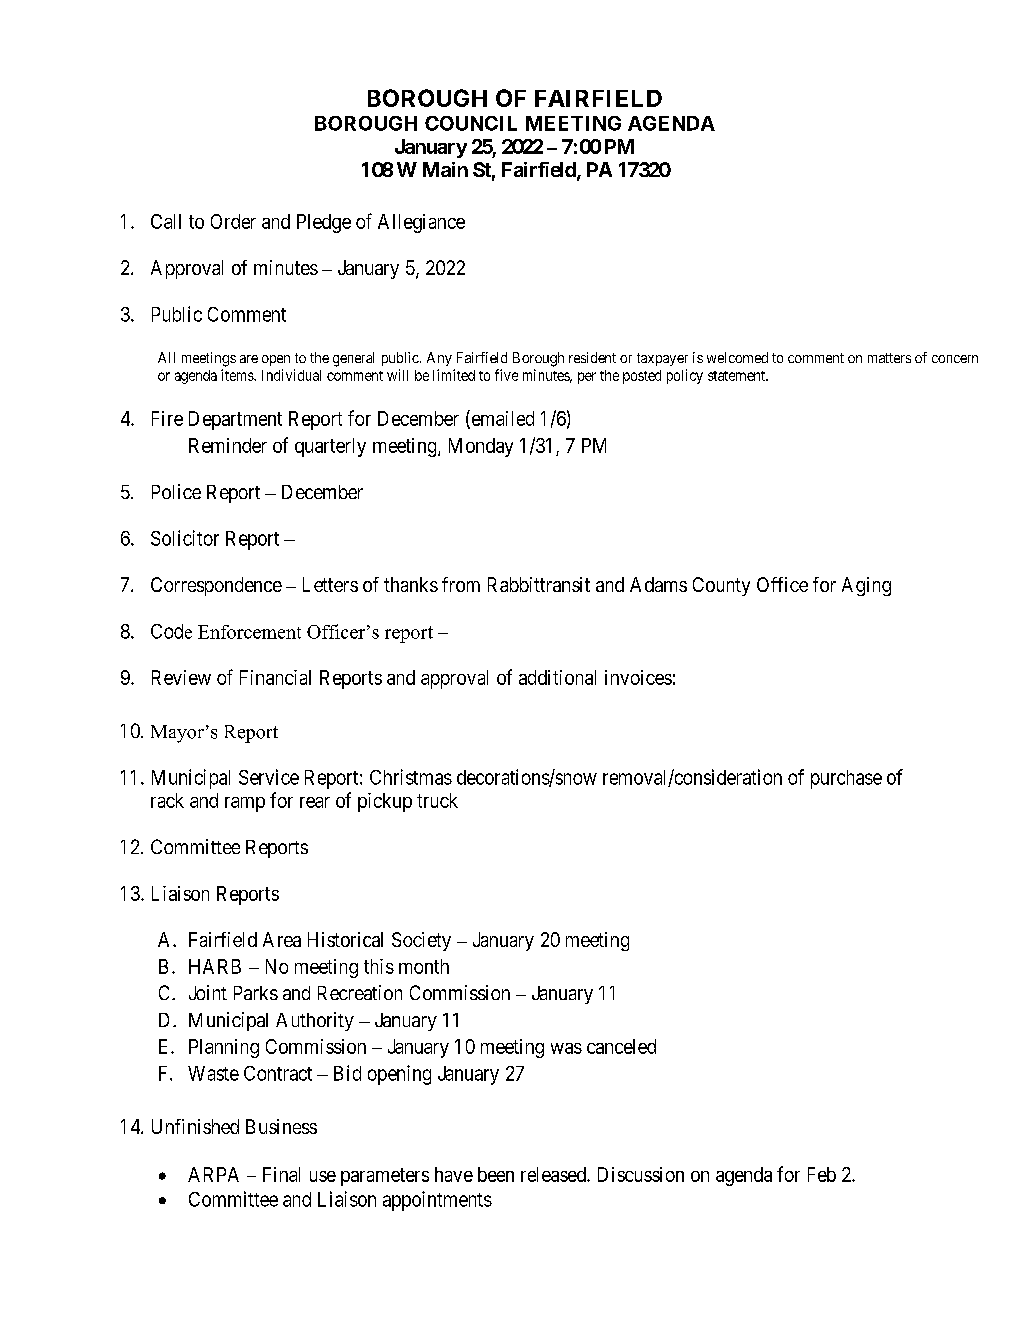 Image resolution: width=1029 pixels, height=1332 pixels. What do you see at coordinates (233, 221) in the document?
I see `Order` at bounding box center [233, 221].
